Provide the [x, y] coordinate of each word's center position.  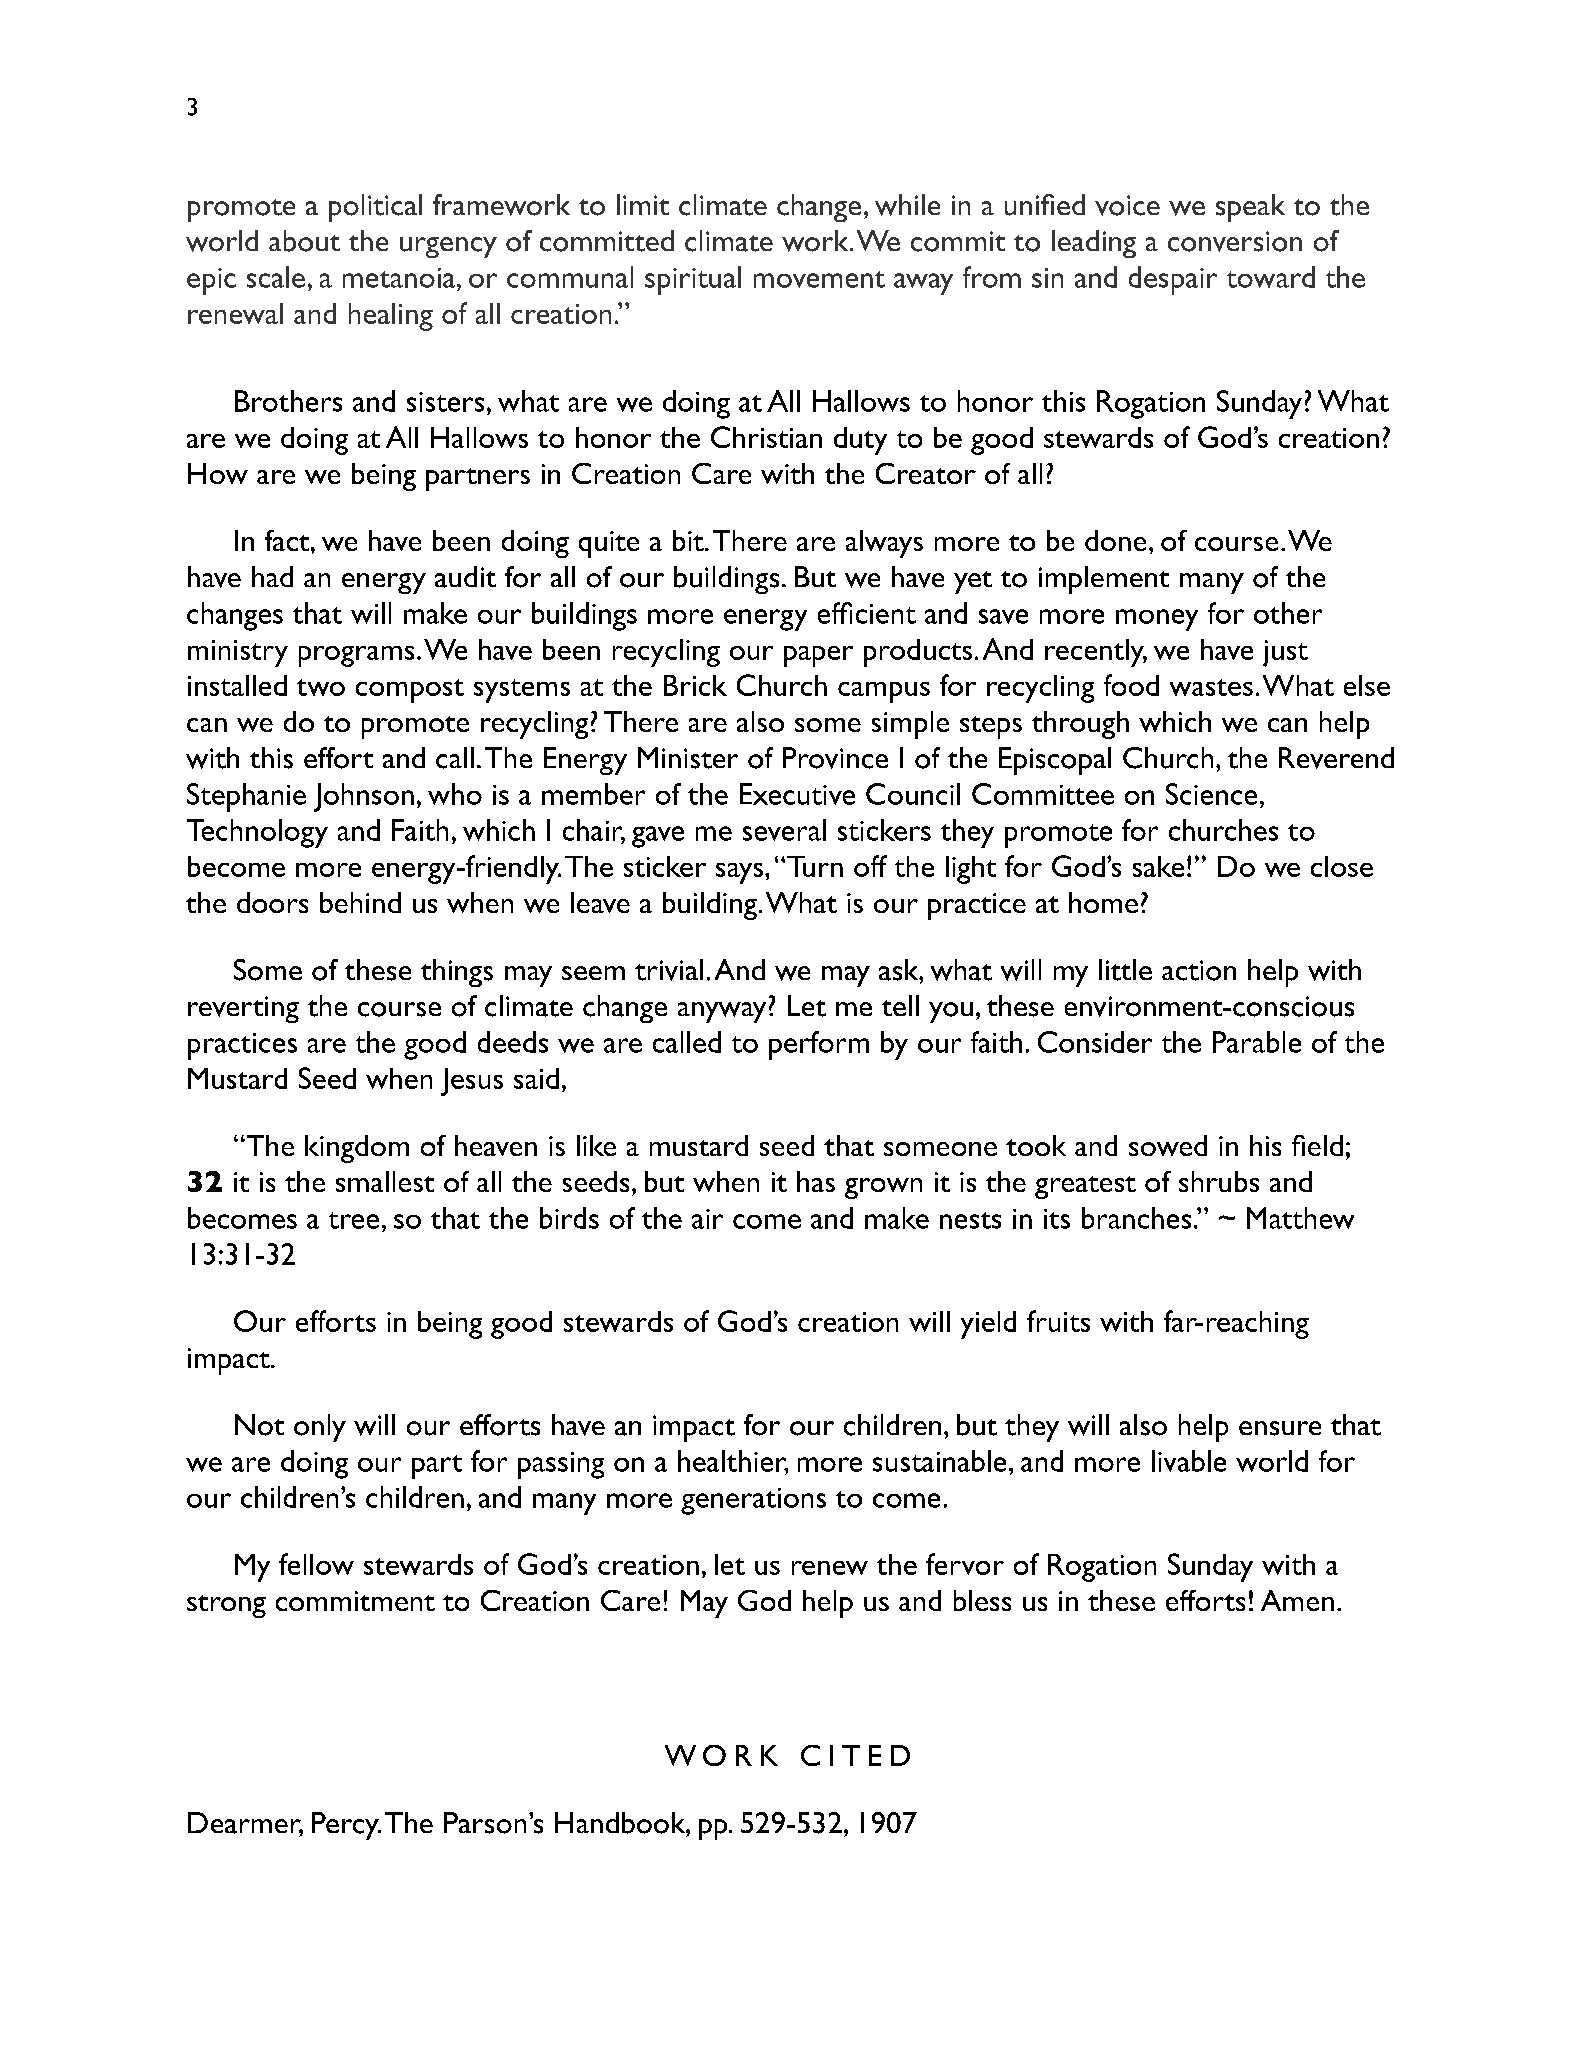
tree [354, 1220]
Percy [346, 1826]
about [304, 241]
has [816, 1181]
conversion [1235, 241]
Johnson [364, 797]
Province [835, 758]
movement [819, 279]
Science [1211, 794]
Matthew [1300, 1218]
